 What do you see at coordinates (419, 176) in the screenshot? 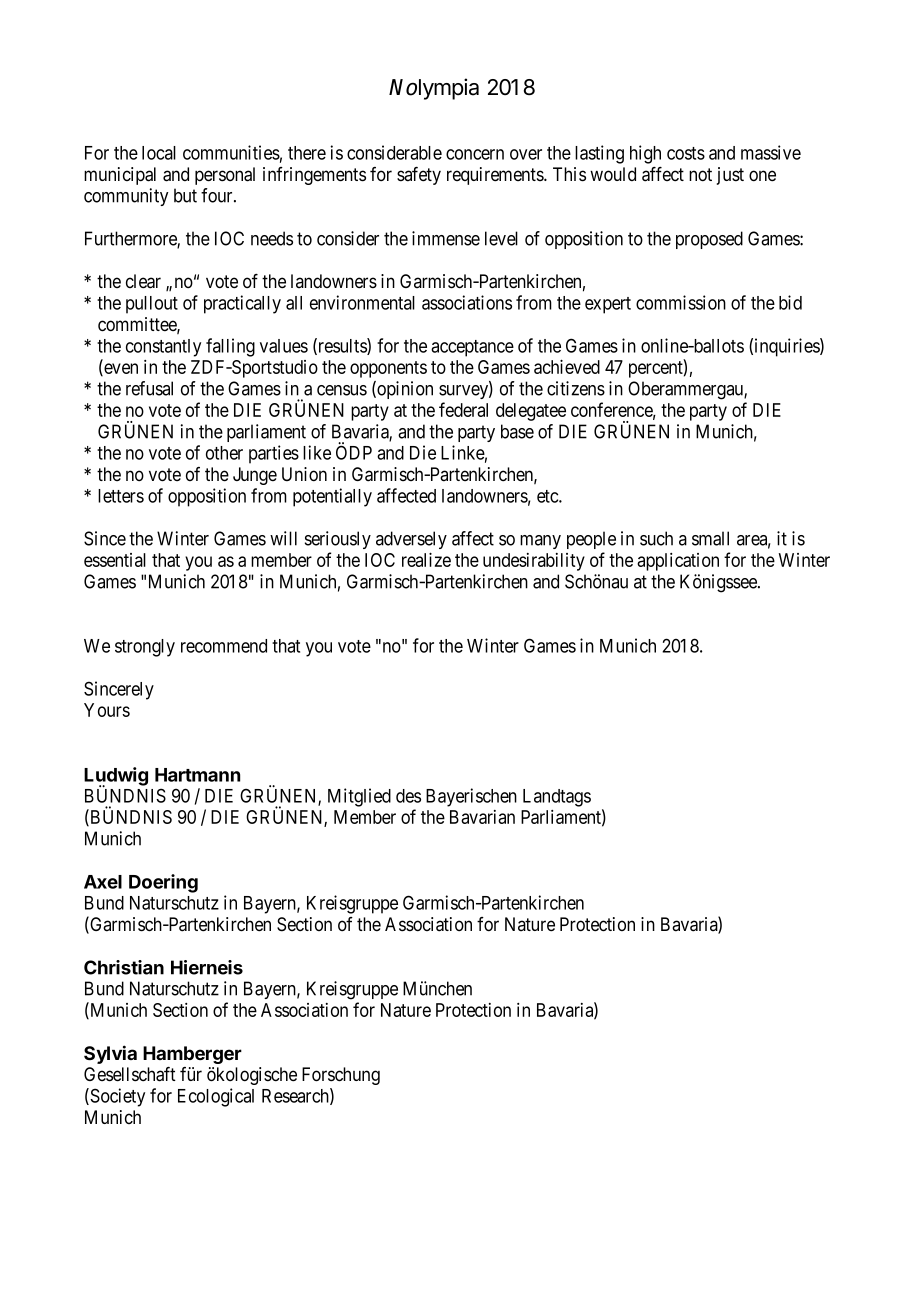
I see `safety` at bounding box center [419, 176].
